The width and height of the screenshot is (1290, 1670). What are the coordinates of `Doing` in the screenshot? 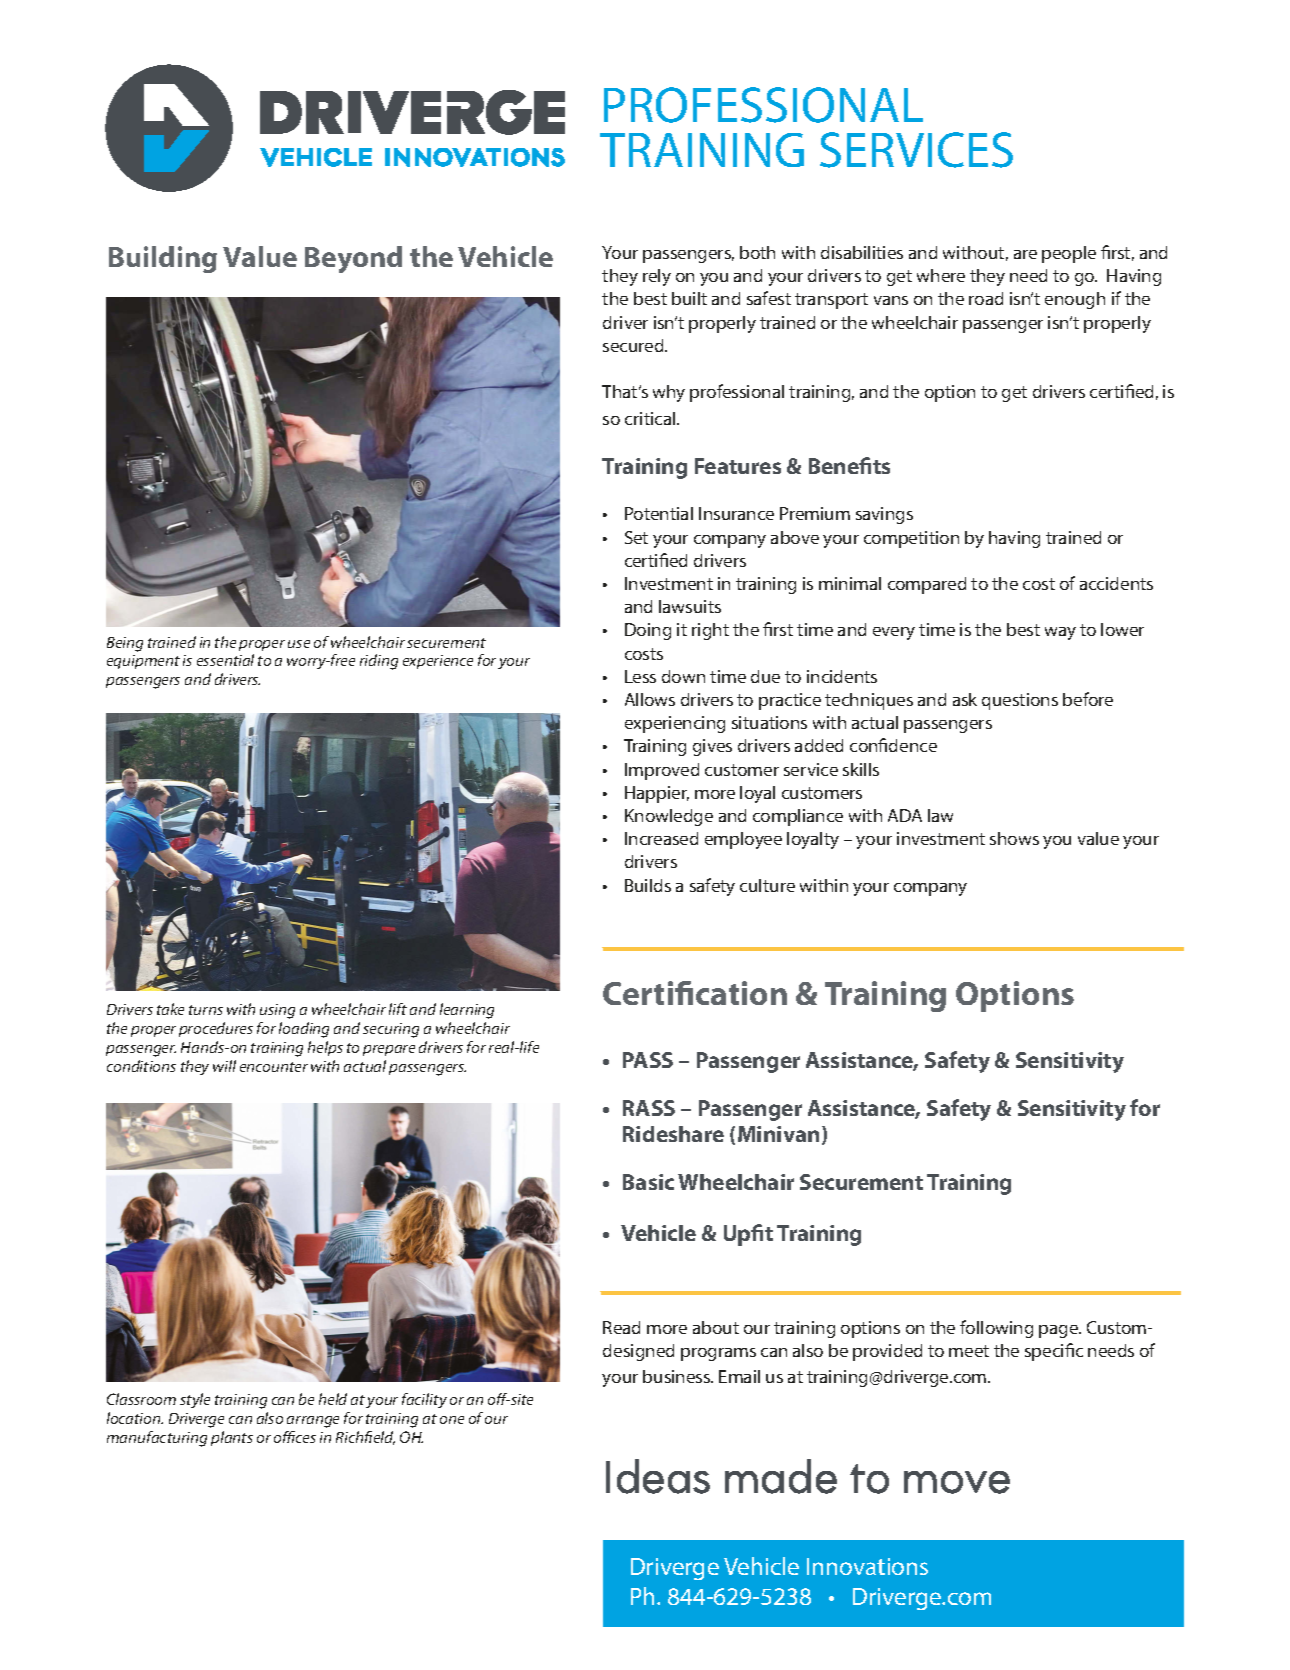 It's located at (648, 631).
